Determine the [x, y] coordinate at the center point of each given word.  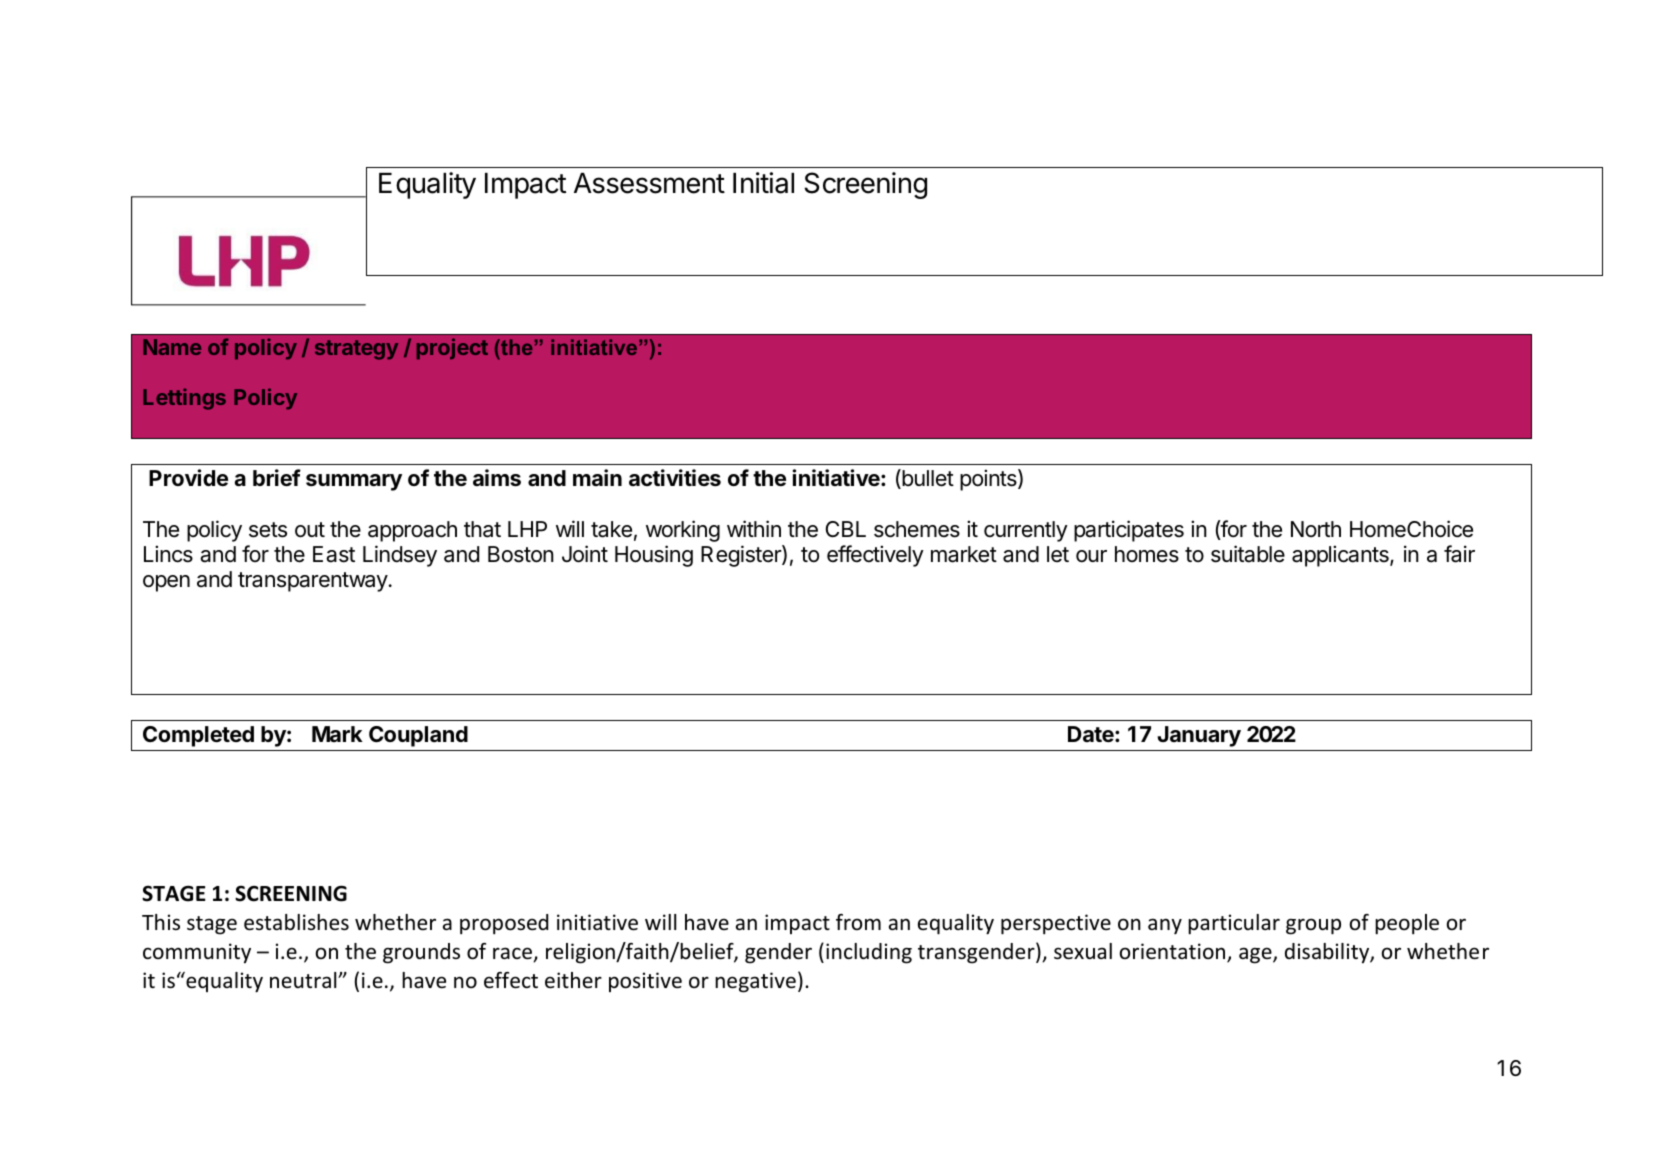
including [869, 953]
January [1199, 736]
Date [1092, 734]
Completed [198, 736]
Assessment [649, 183]
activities [675, 478]
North [1316, 529]
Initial [763, 183]
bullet [927, 479]
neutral [304, 980]
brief [277, 478]
